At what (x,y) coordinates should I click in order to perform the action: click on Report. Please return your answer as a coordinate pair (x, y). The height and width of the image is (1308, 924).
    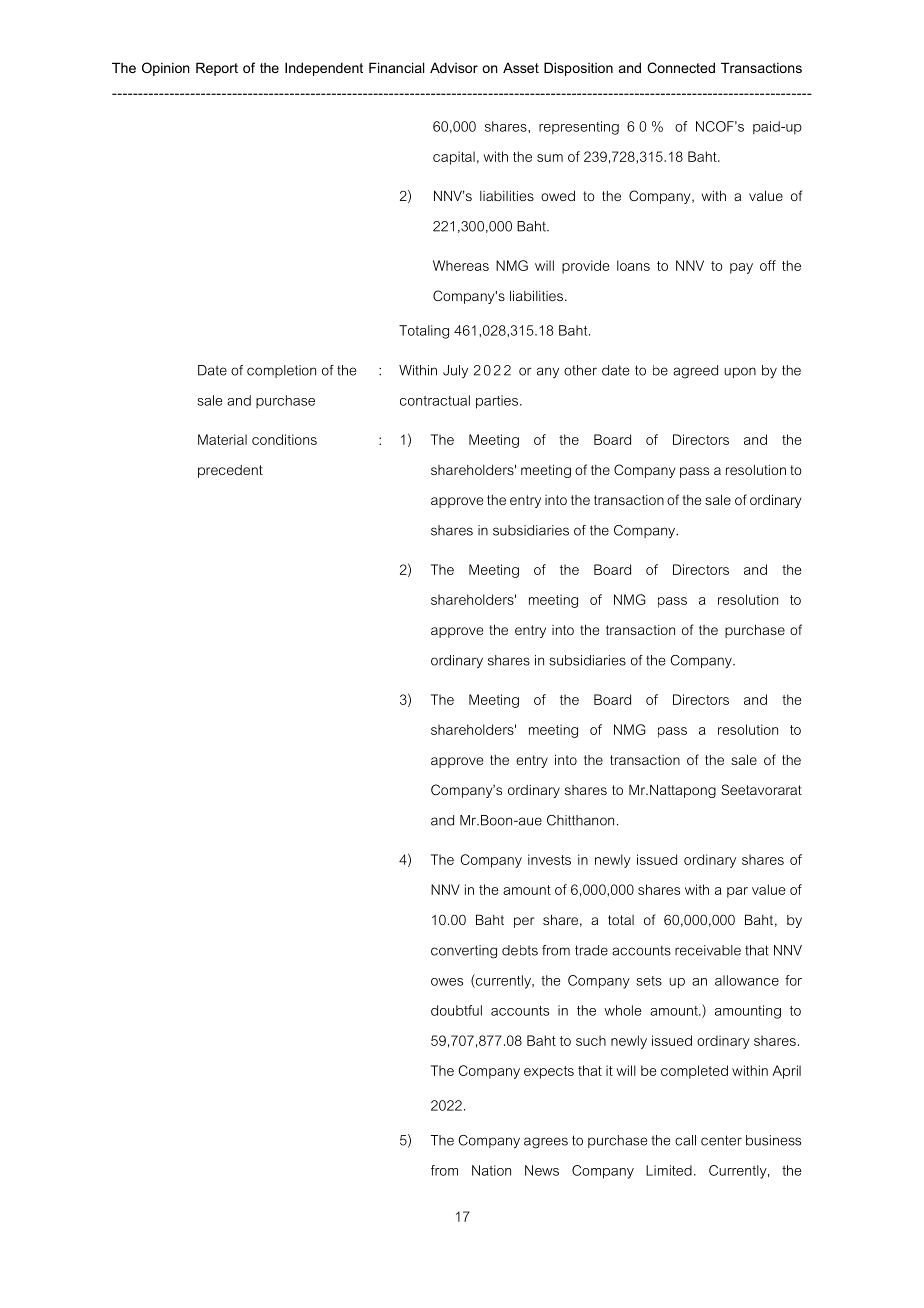
    Looking at the image, I should click on (217, 69).
